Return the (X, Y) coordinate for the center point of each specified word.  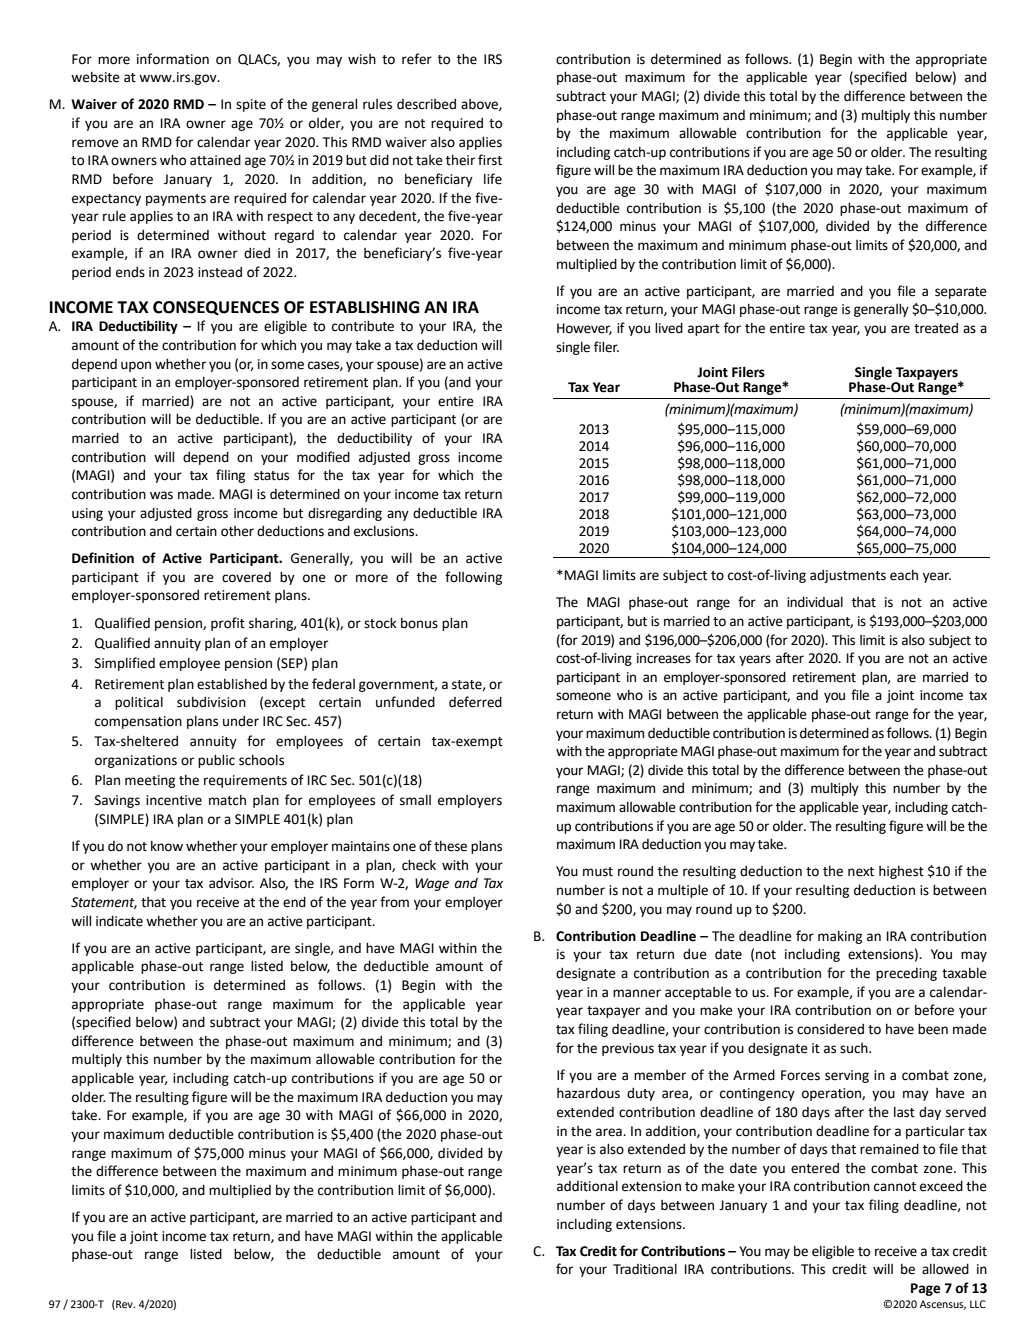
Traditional (645, 1269)
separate (961, 293)
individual (815, 602)
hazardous (588, 1093)
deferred (475, 702)
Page (925, 1289)
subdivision (211, 702)
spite (251, 105)
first (490, 160)
